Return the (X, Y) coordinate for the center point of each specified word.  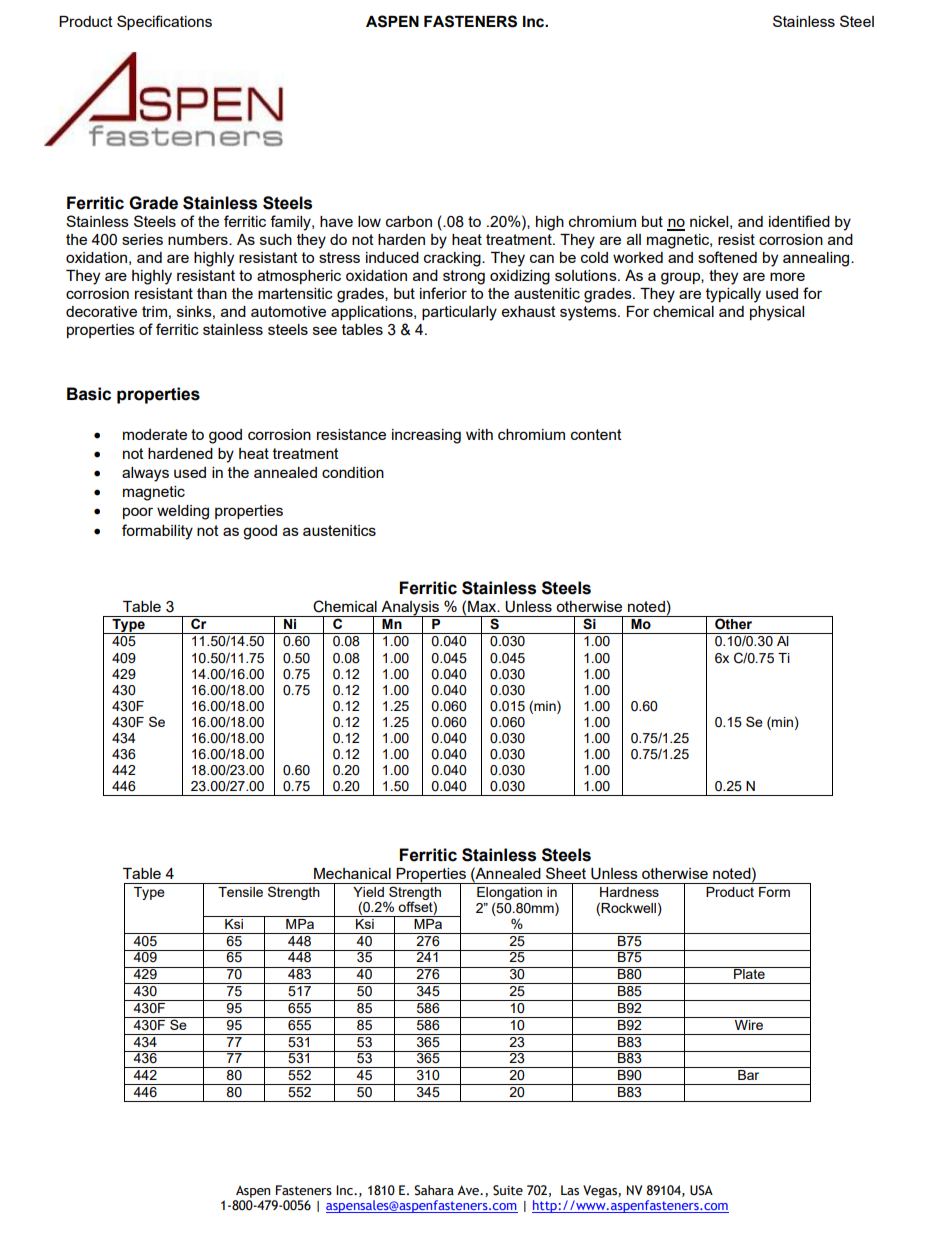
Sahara (434, 1190)
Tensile (240, 892)
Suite (508, 1190)
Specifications (164, 22)
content (596, 434)
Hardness (629, 892)
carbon (409, 221)
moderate (155, 434)
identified (799, 221)
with (479, 434)
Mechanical (352, 873)
